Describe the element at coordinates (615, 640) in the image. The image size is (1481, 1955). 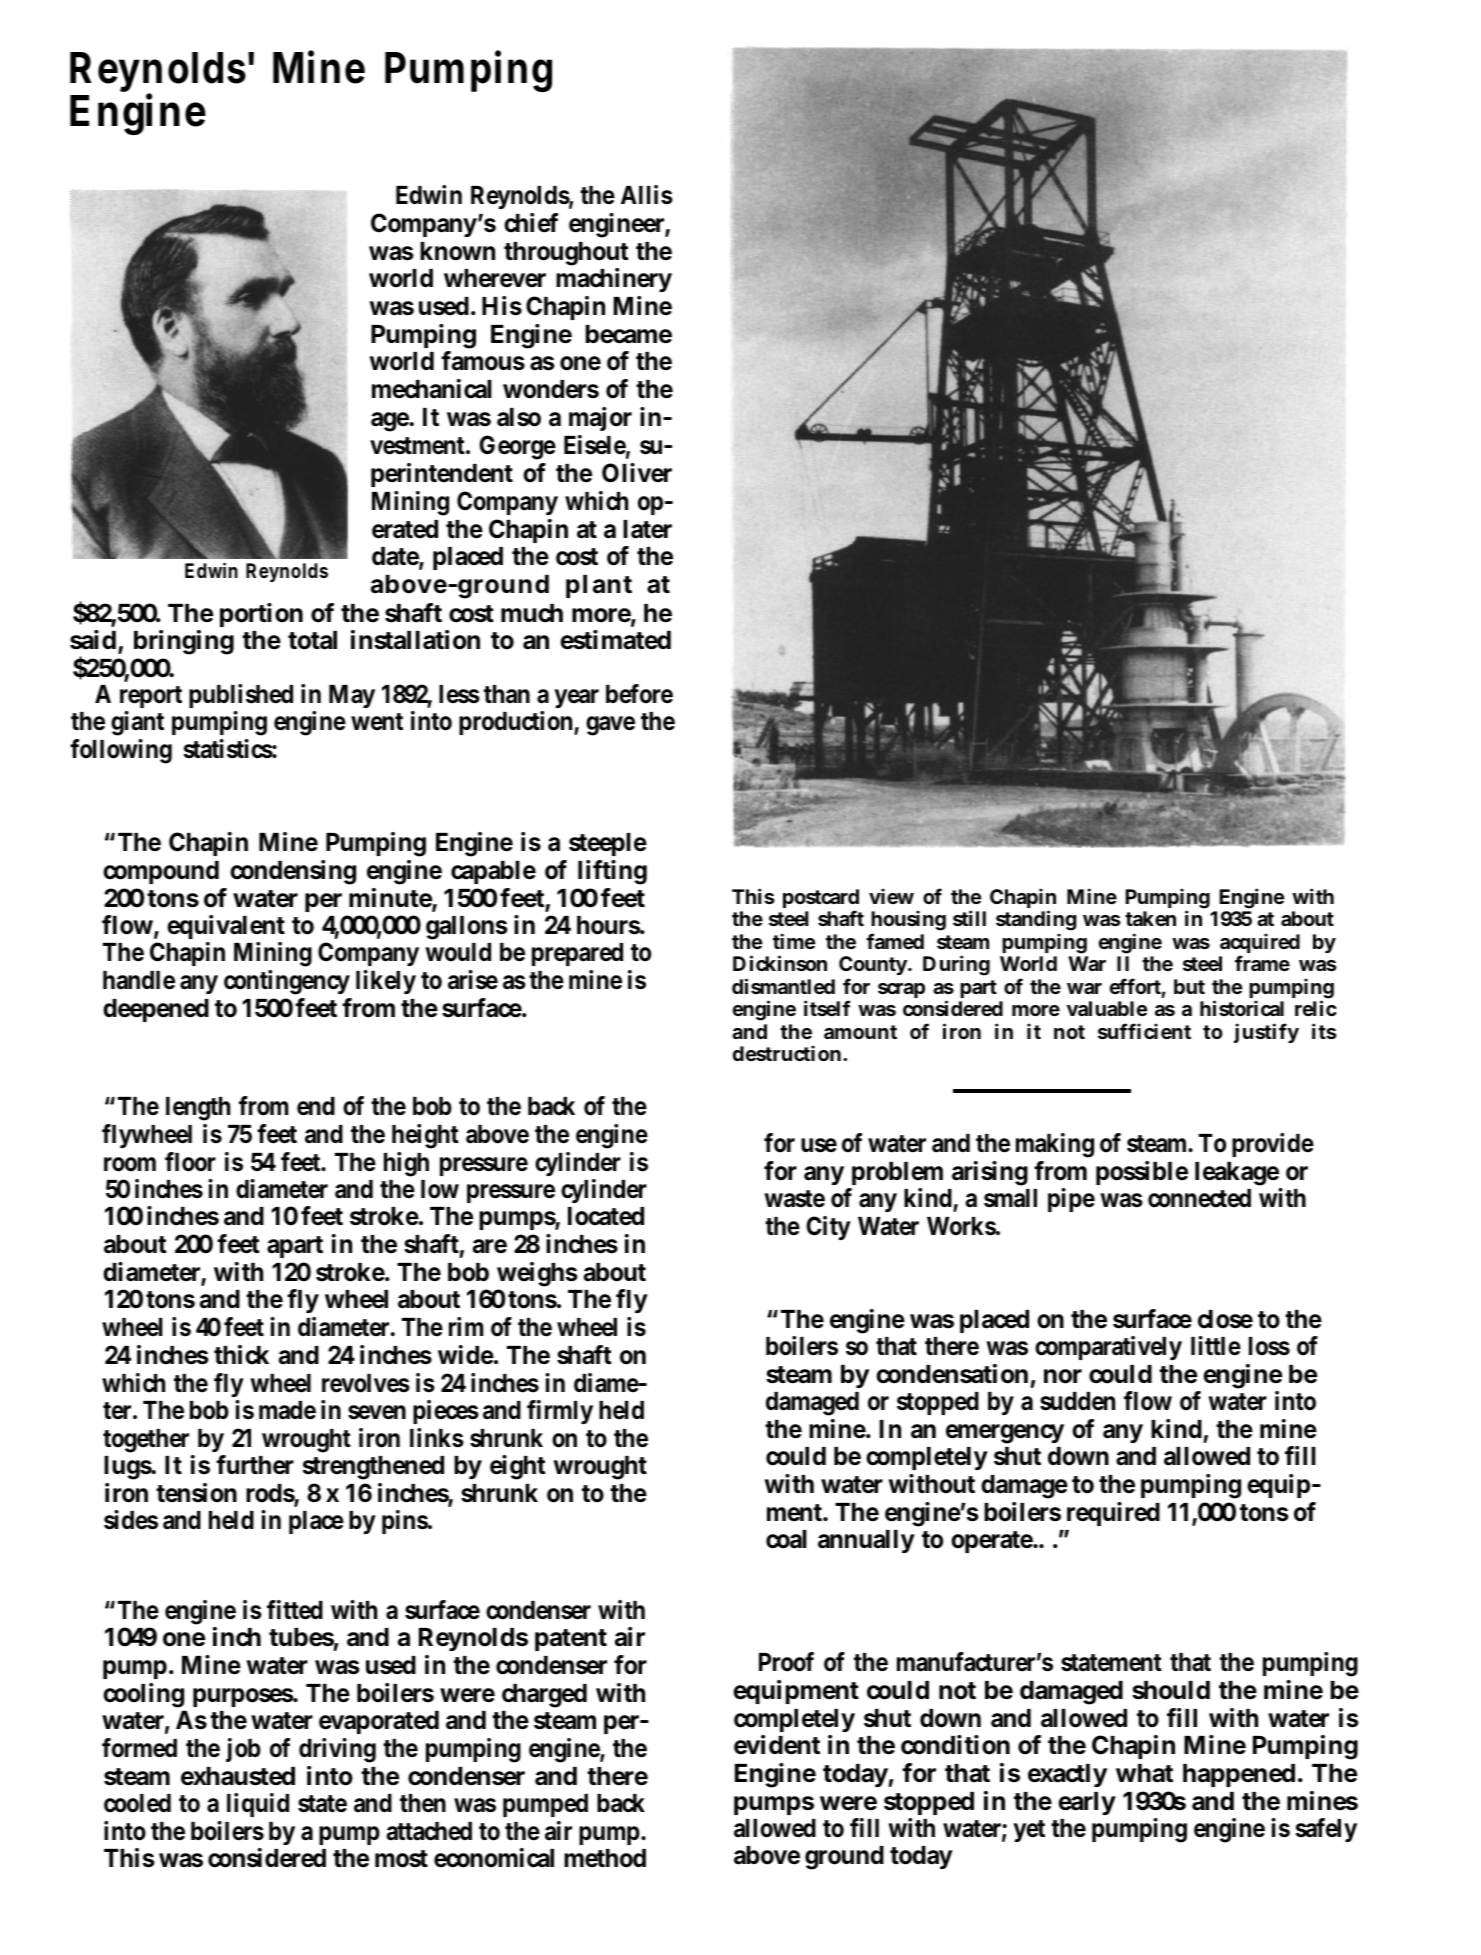
I see `estimated` at that location.
